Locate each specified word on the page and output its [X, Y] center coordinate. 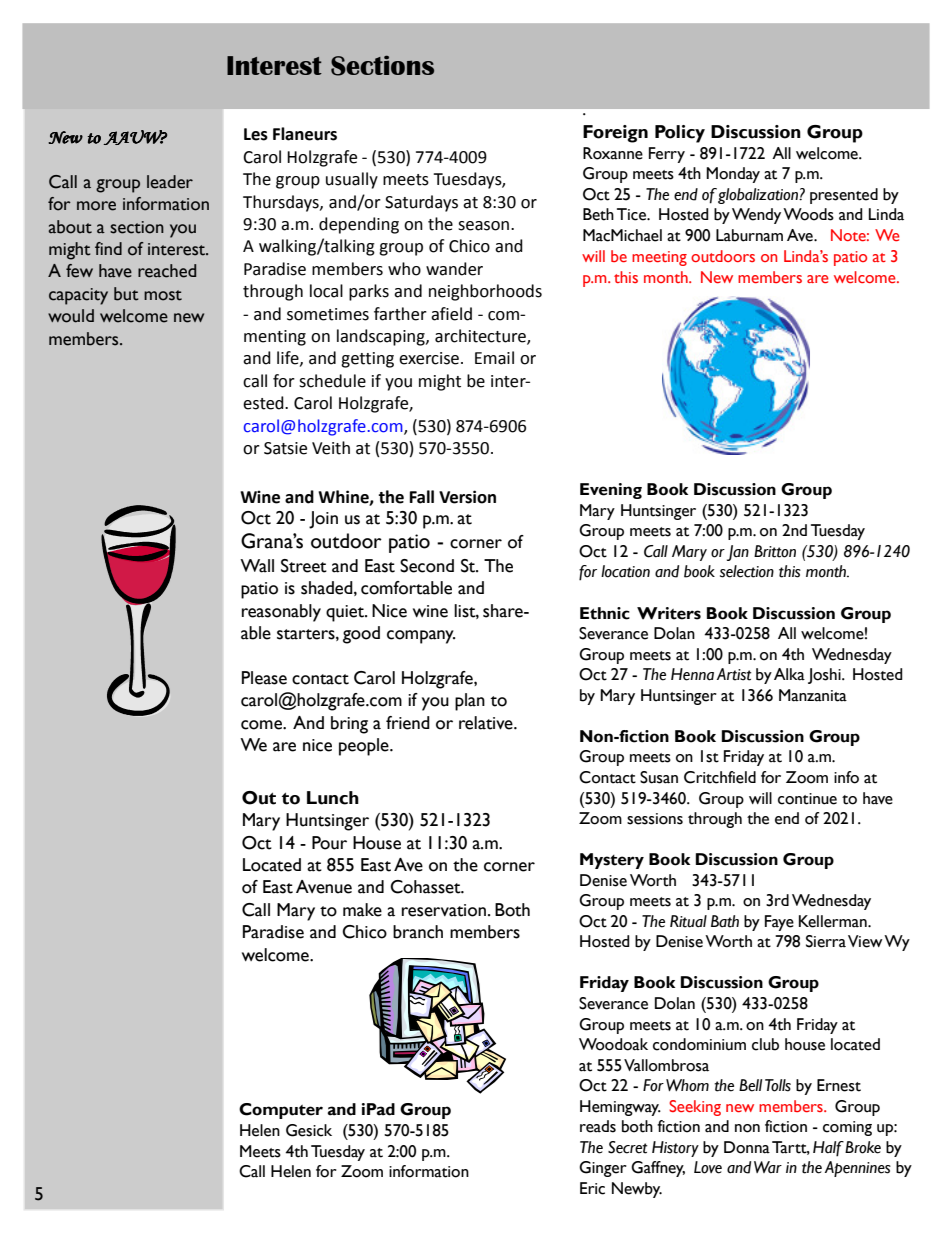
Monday [733, 175]
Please [264, 678]
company [421, 637]
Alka [789, 674]
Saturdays [421, 203]
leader [170, 182]
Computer [281, 1111]
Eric [592, 1188]
